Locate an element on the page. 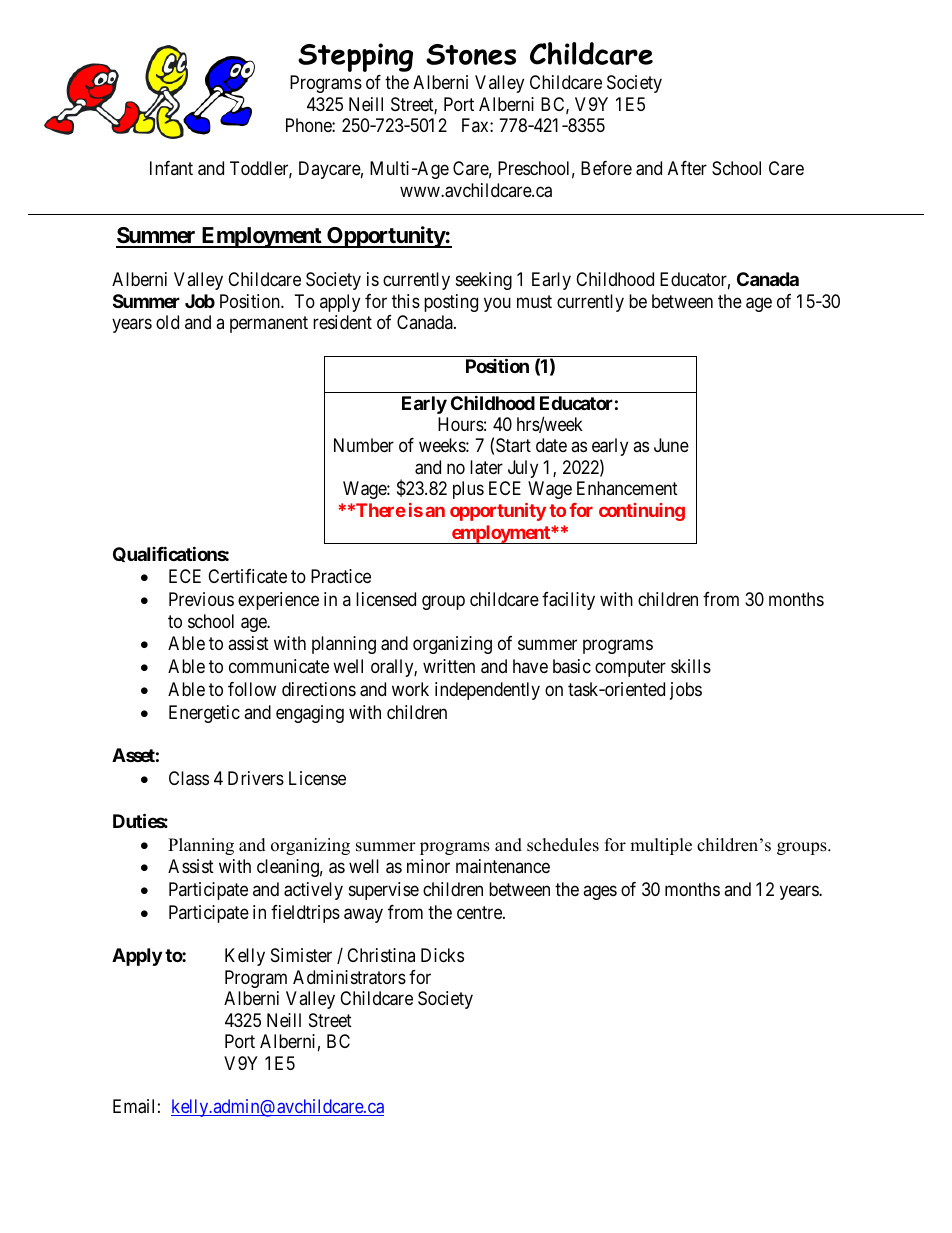 This page has width=952, height=1233. plus is located at coordinates (468, 490).
